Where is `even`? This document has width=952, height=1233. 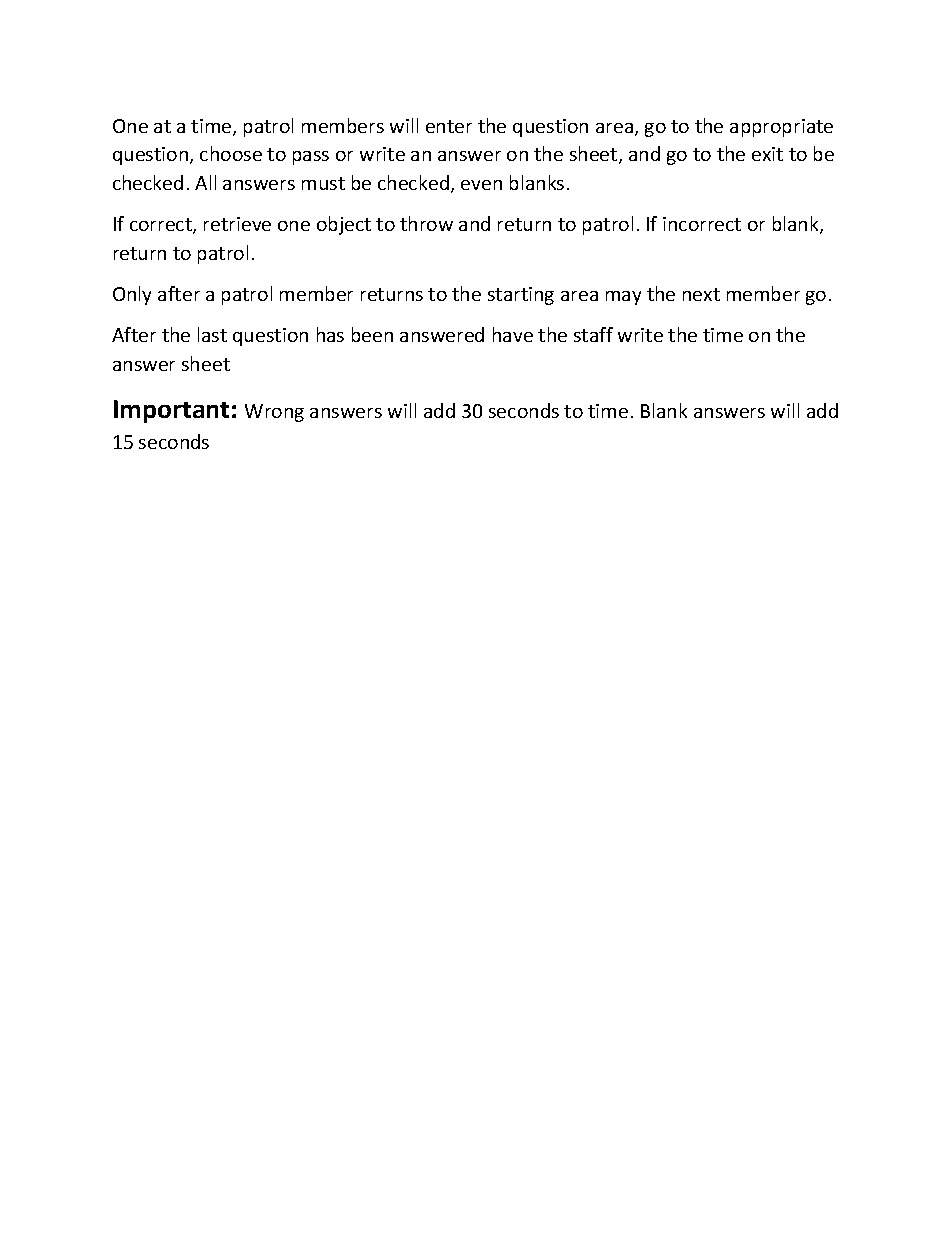 even is located at coordinates (481, 185).
